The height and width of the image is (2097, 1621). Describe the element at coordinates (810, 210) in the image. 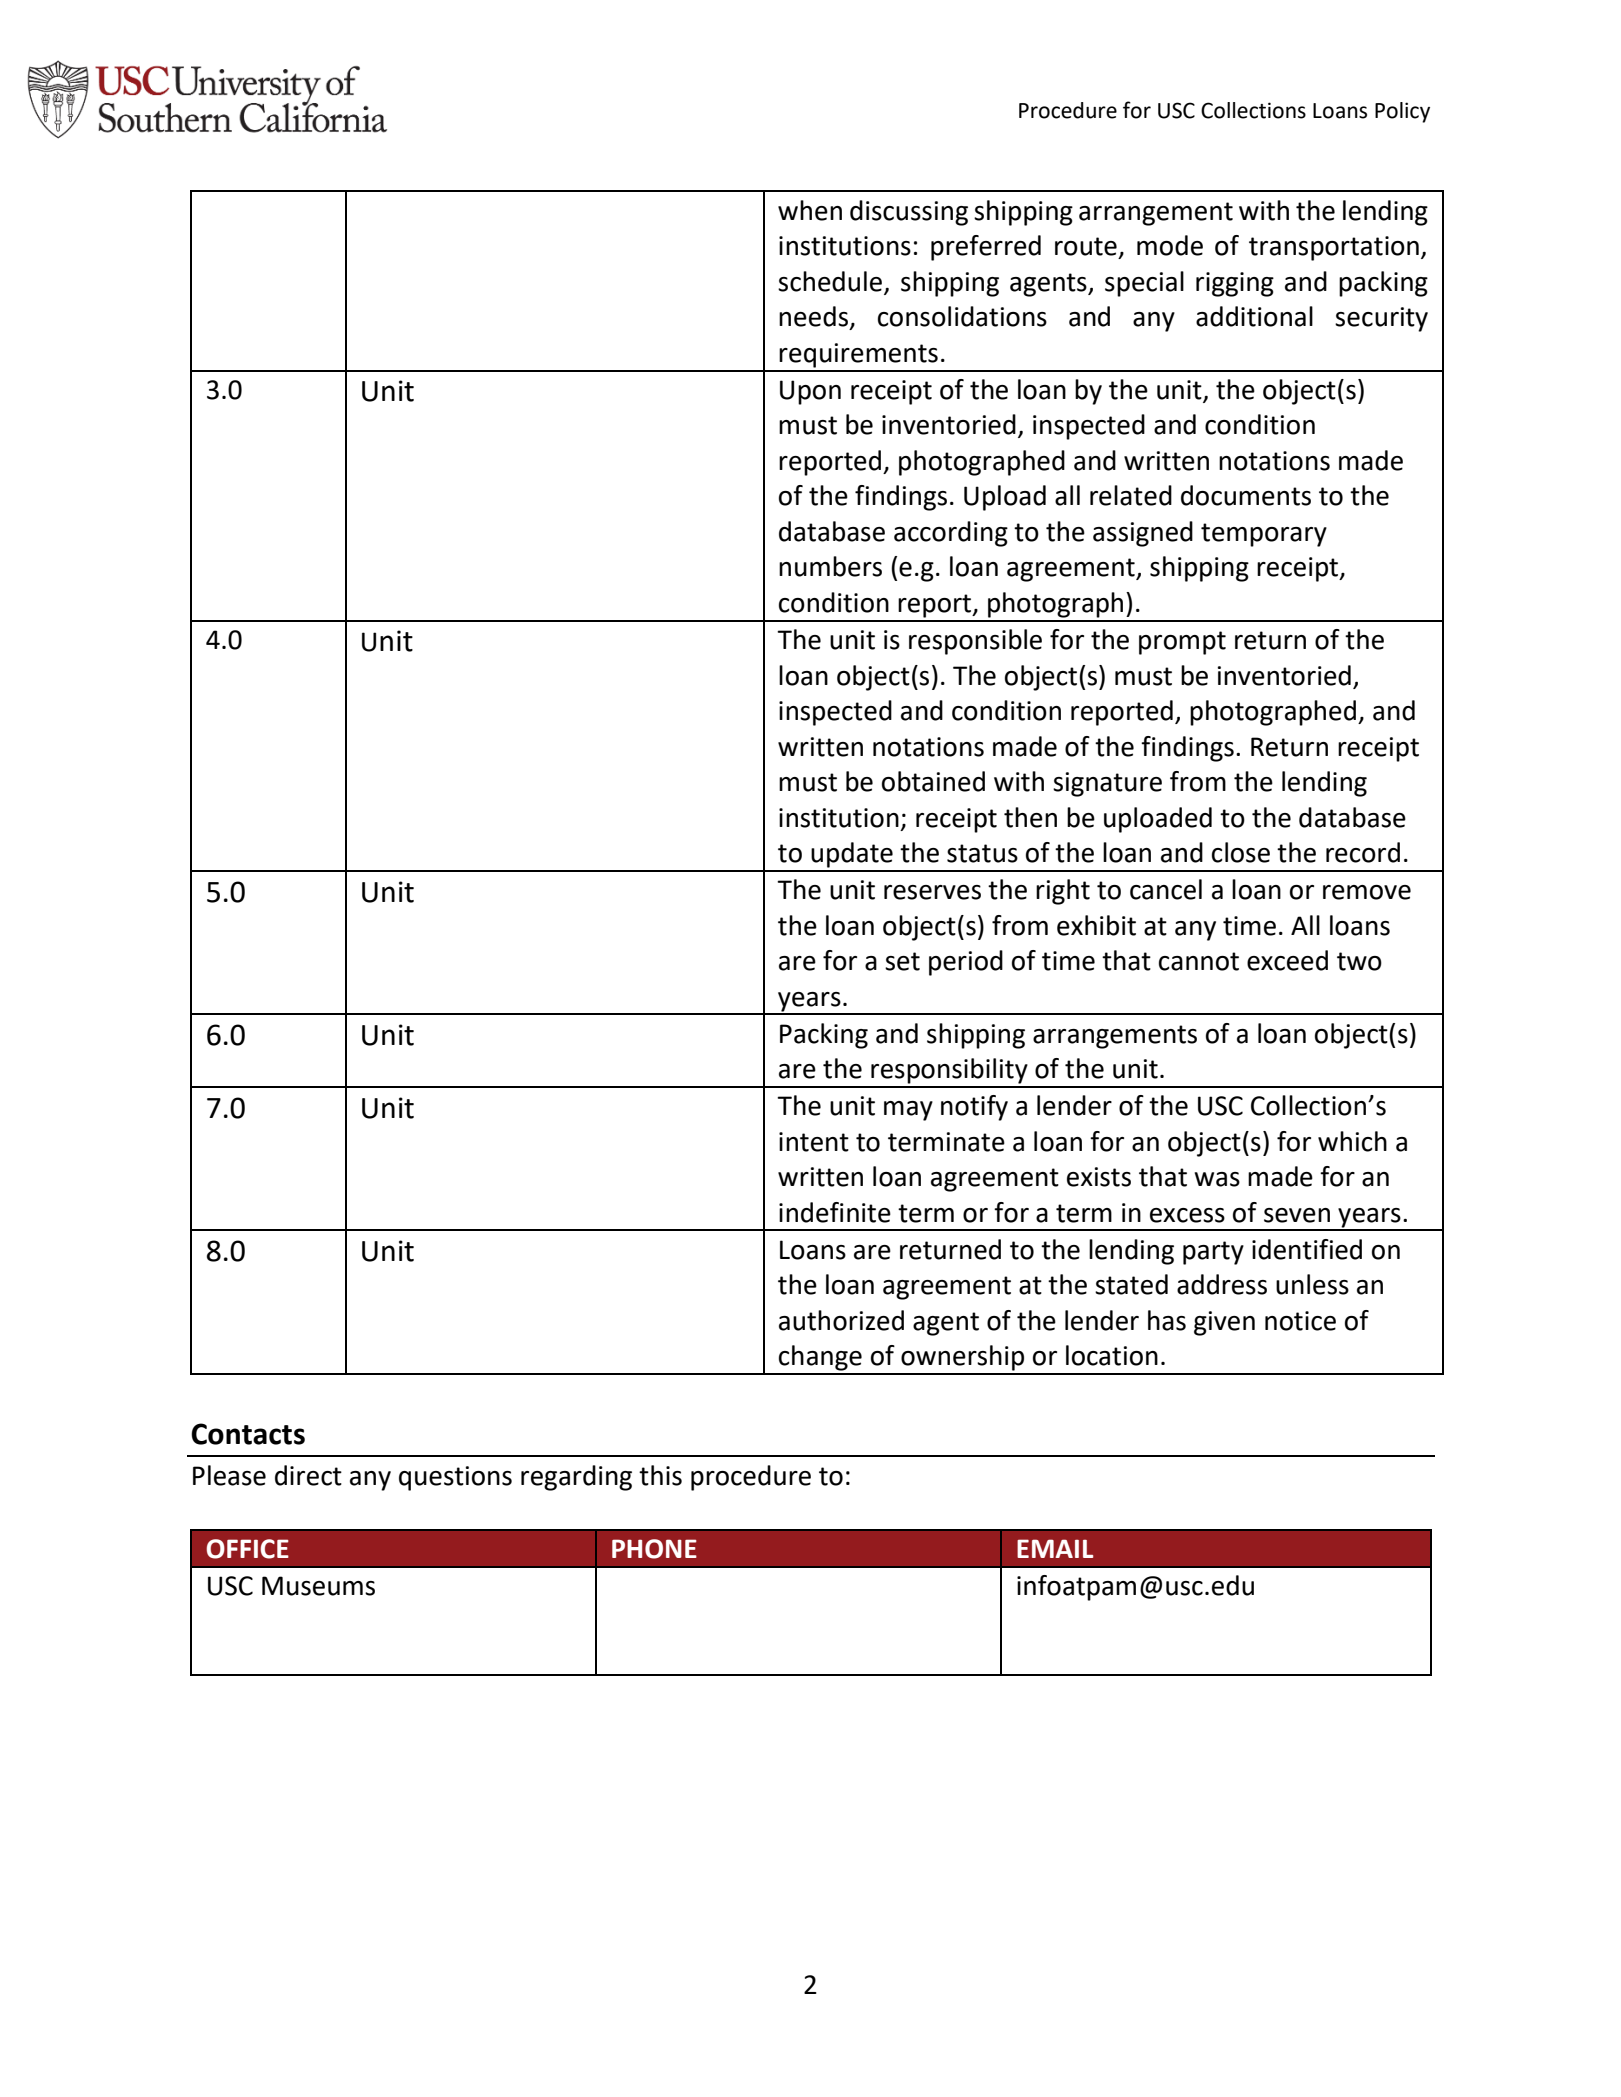

I see `when` at that location.
